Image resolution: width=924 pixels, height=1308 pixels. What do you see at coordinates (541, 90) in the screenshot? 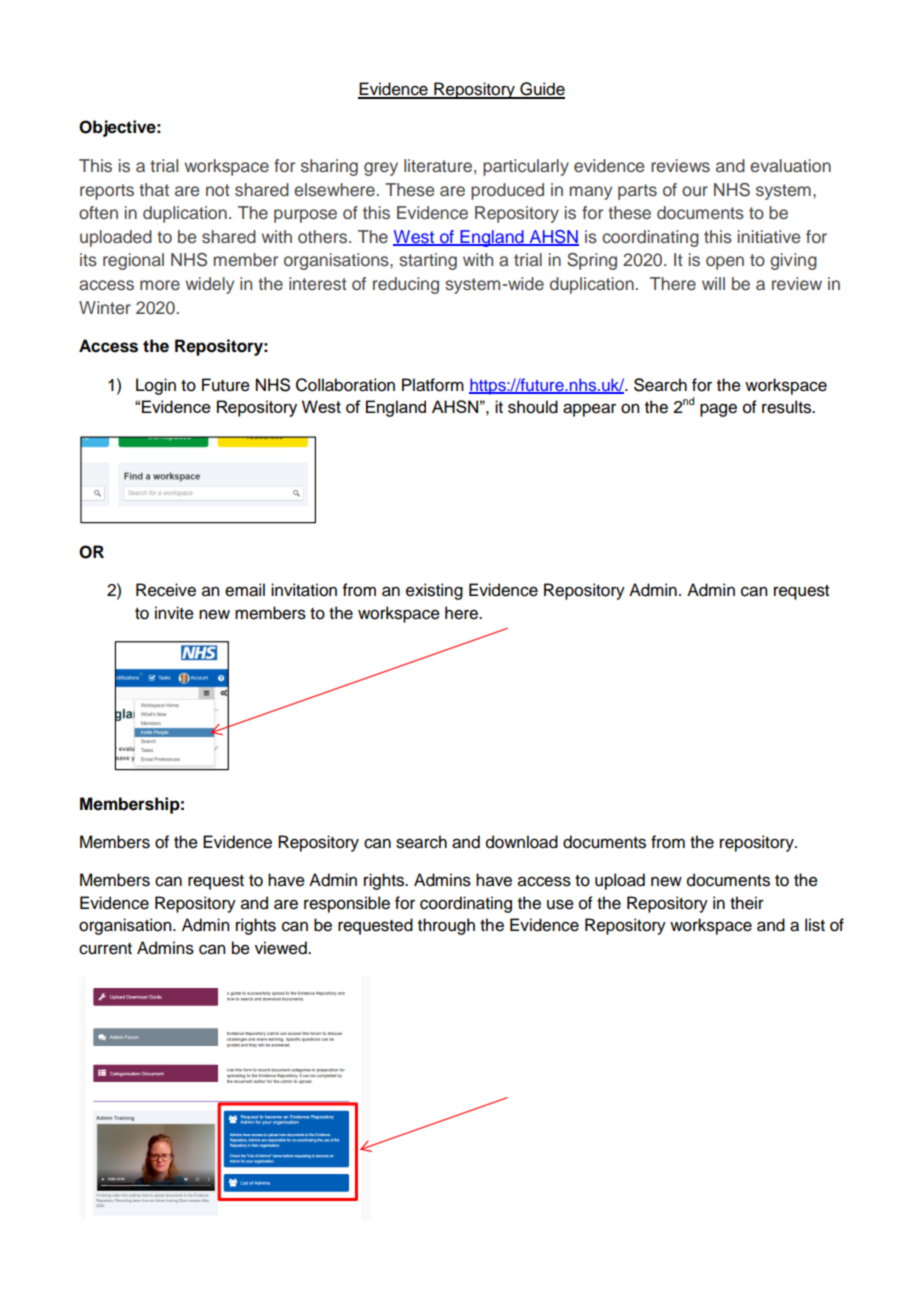
I see `Guide` at bounding box center [541, 90].
